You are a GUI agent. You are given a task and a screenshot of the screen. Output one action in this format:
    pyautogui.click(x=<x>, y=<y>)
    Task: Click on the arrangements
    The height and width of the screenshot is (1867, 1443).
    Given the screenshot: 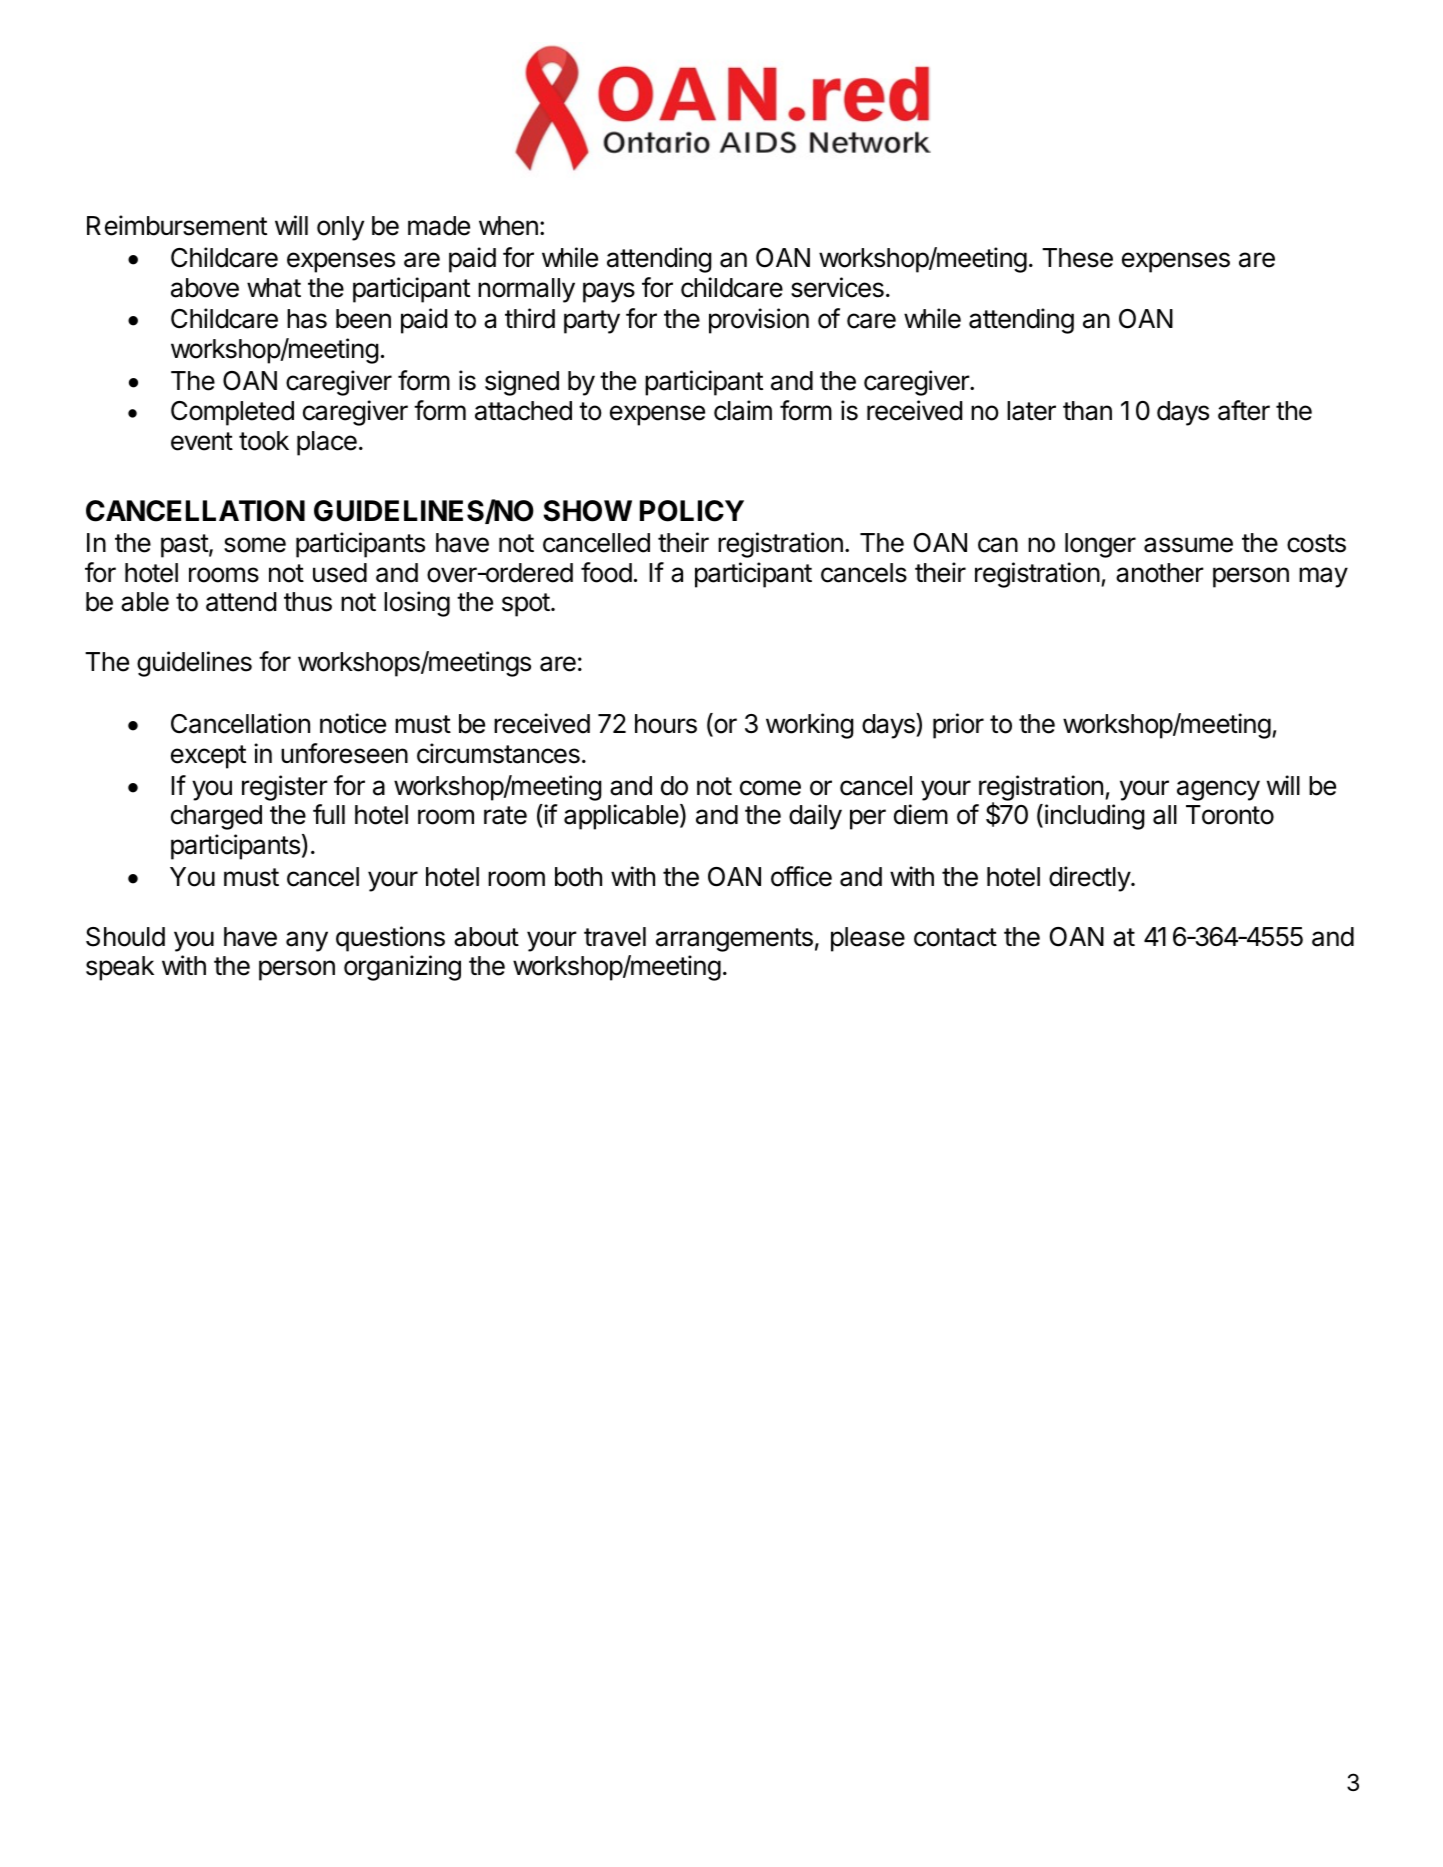 What is the action you would take?
    pyautogui.click(x=734, y=940)
